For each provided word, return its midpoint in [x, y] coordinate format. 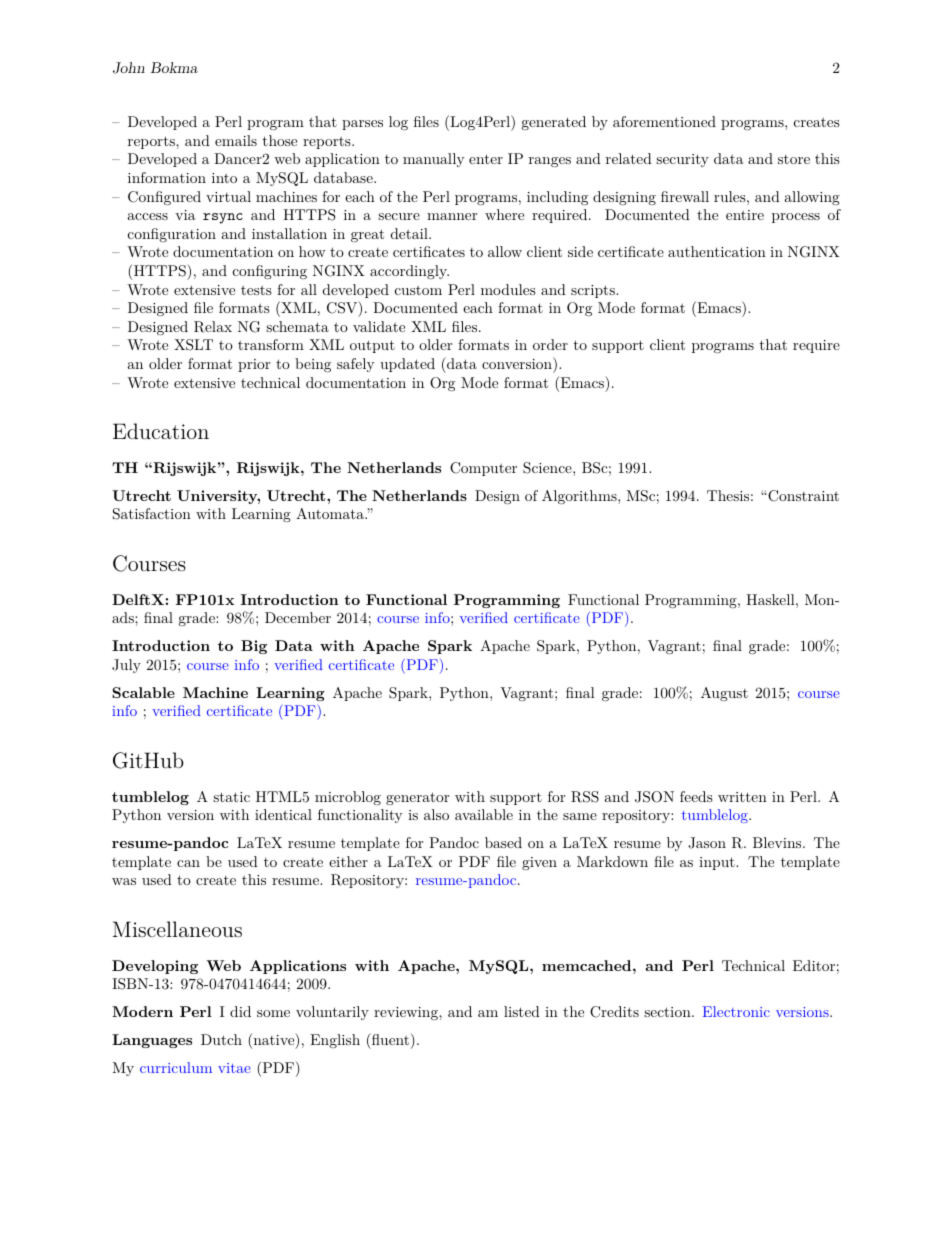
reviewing [407, 1013]
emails [236, 140]
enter [486, 159]
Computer [483, 469]
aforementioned [664, 121]
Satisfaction [152, 514]
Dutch [221, 1039]
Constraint [802, 496]
